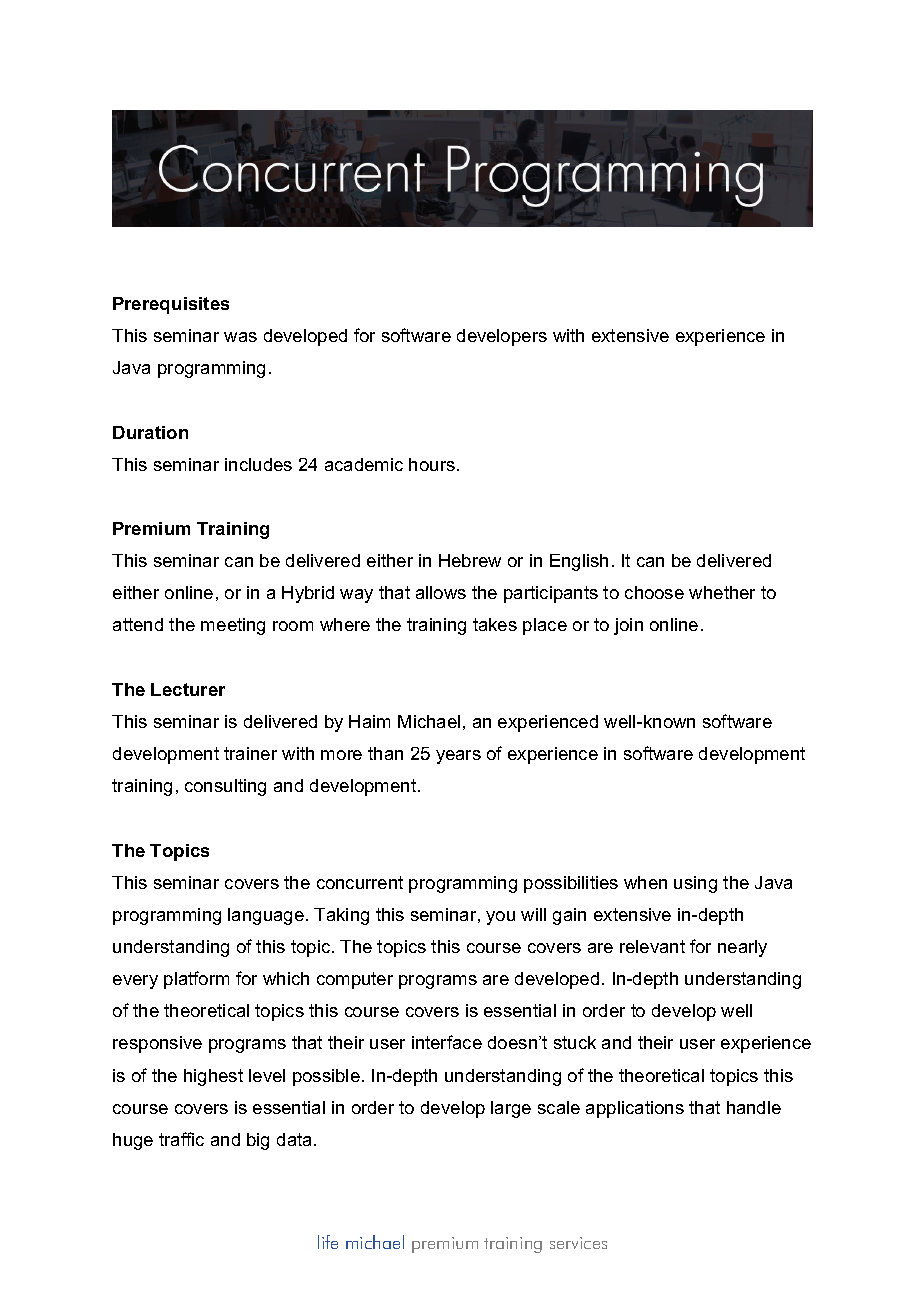  What do you see at coordinates (240, 337) in the image?
I see `was` at bounding box center [240, 337].
